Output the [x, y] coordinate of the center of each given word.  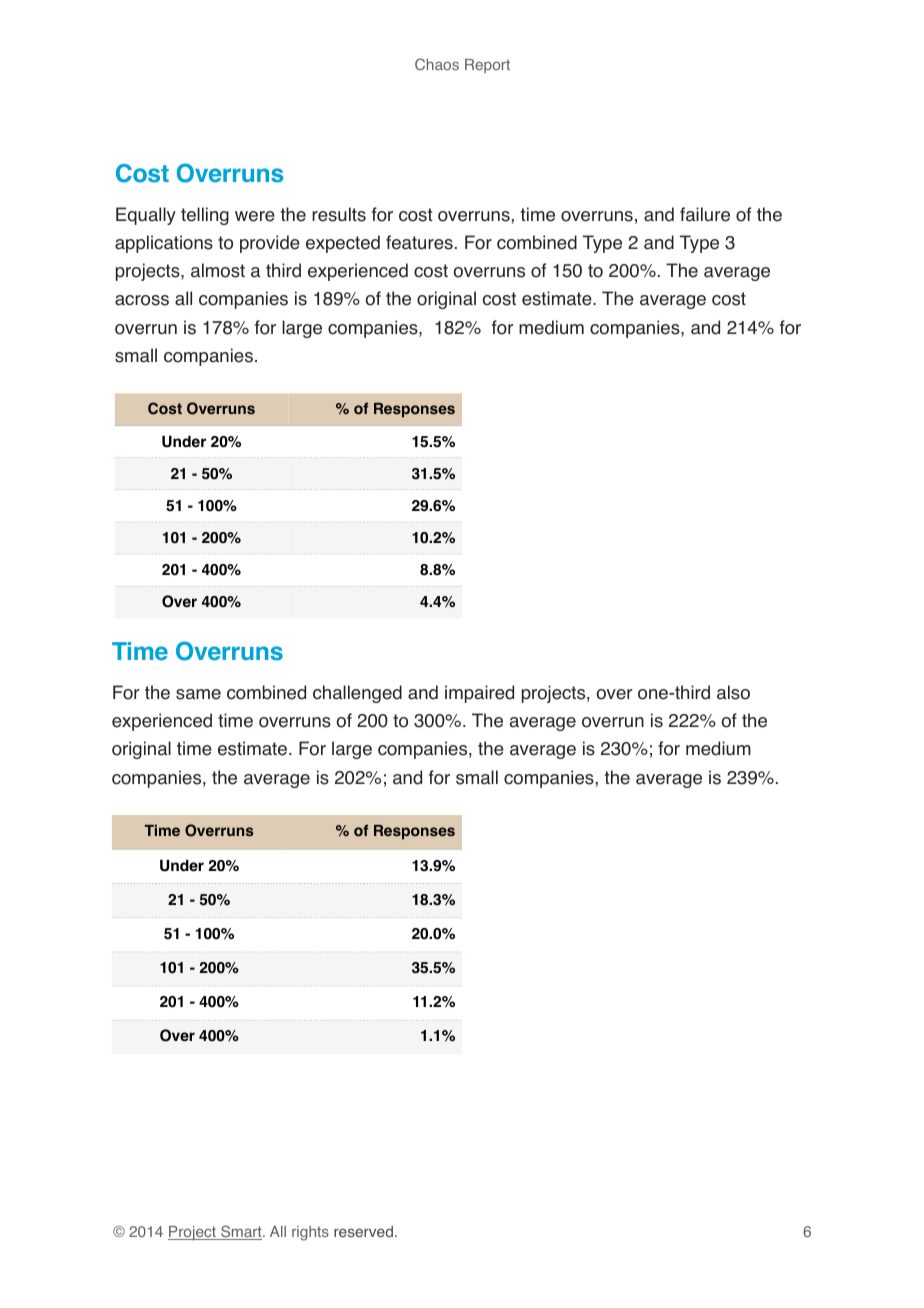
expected [343, 244]
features [419, 242]
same [198, 694]
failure [705, 214]
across [142, 300]
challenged [357, 694]
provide [270, 244]
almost [218, 270]
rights [310, 1233]
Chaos [437, 64]
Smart [241, 1232]
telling [205, 216]
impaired [479, 694]
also [733, 692]
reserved [363, 1232]
